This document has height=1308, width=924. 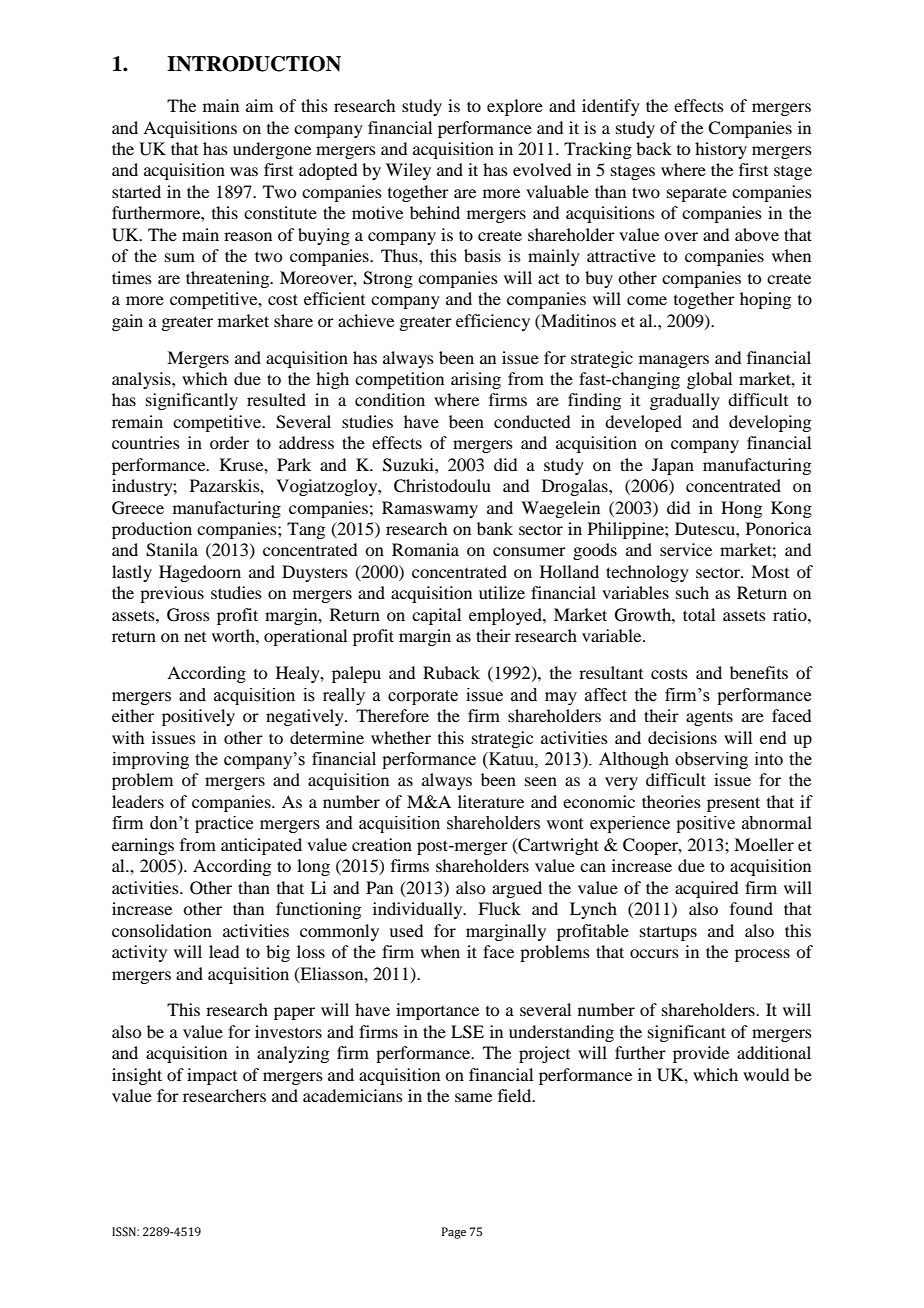 What do you see at coordinates (491, 801) in the document?
I see `literature` at bounding box center [491, 801].
